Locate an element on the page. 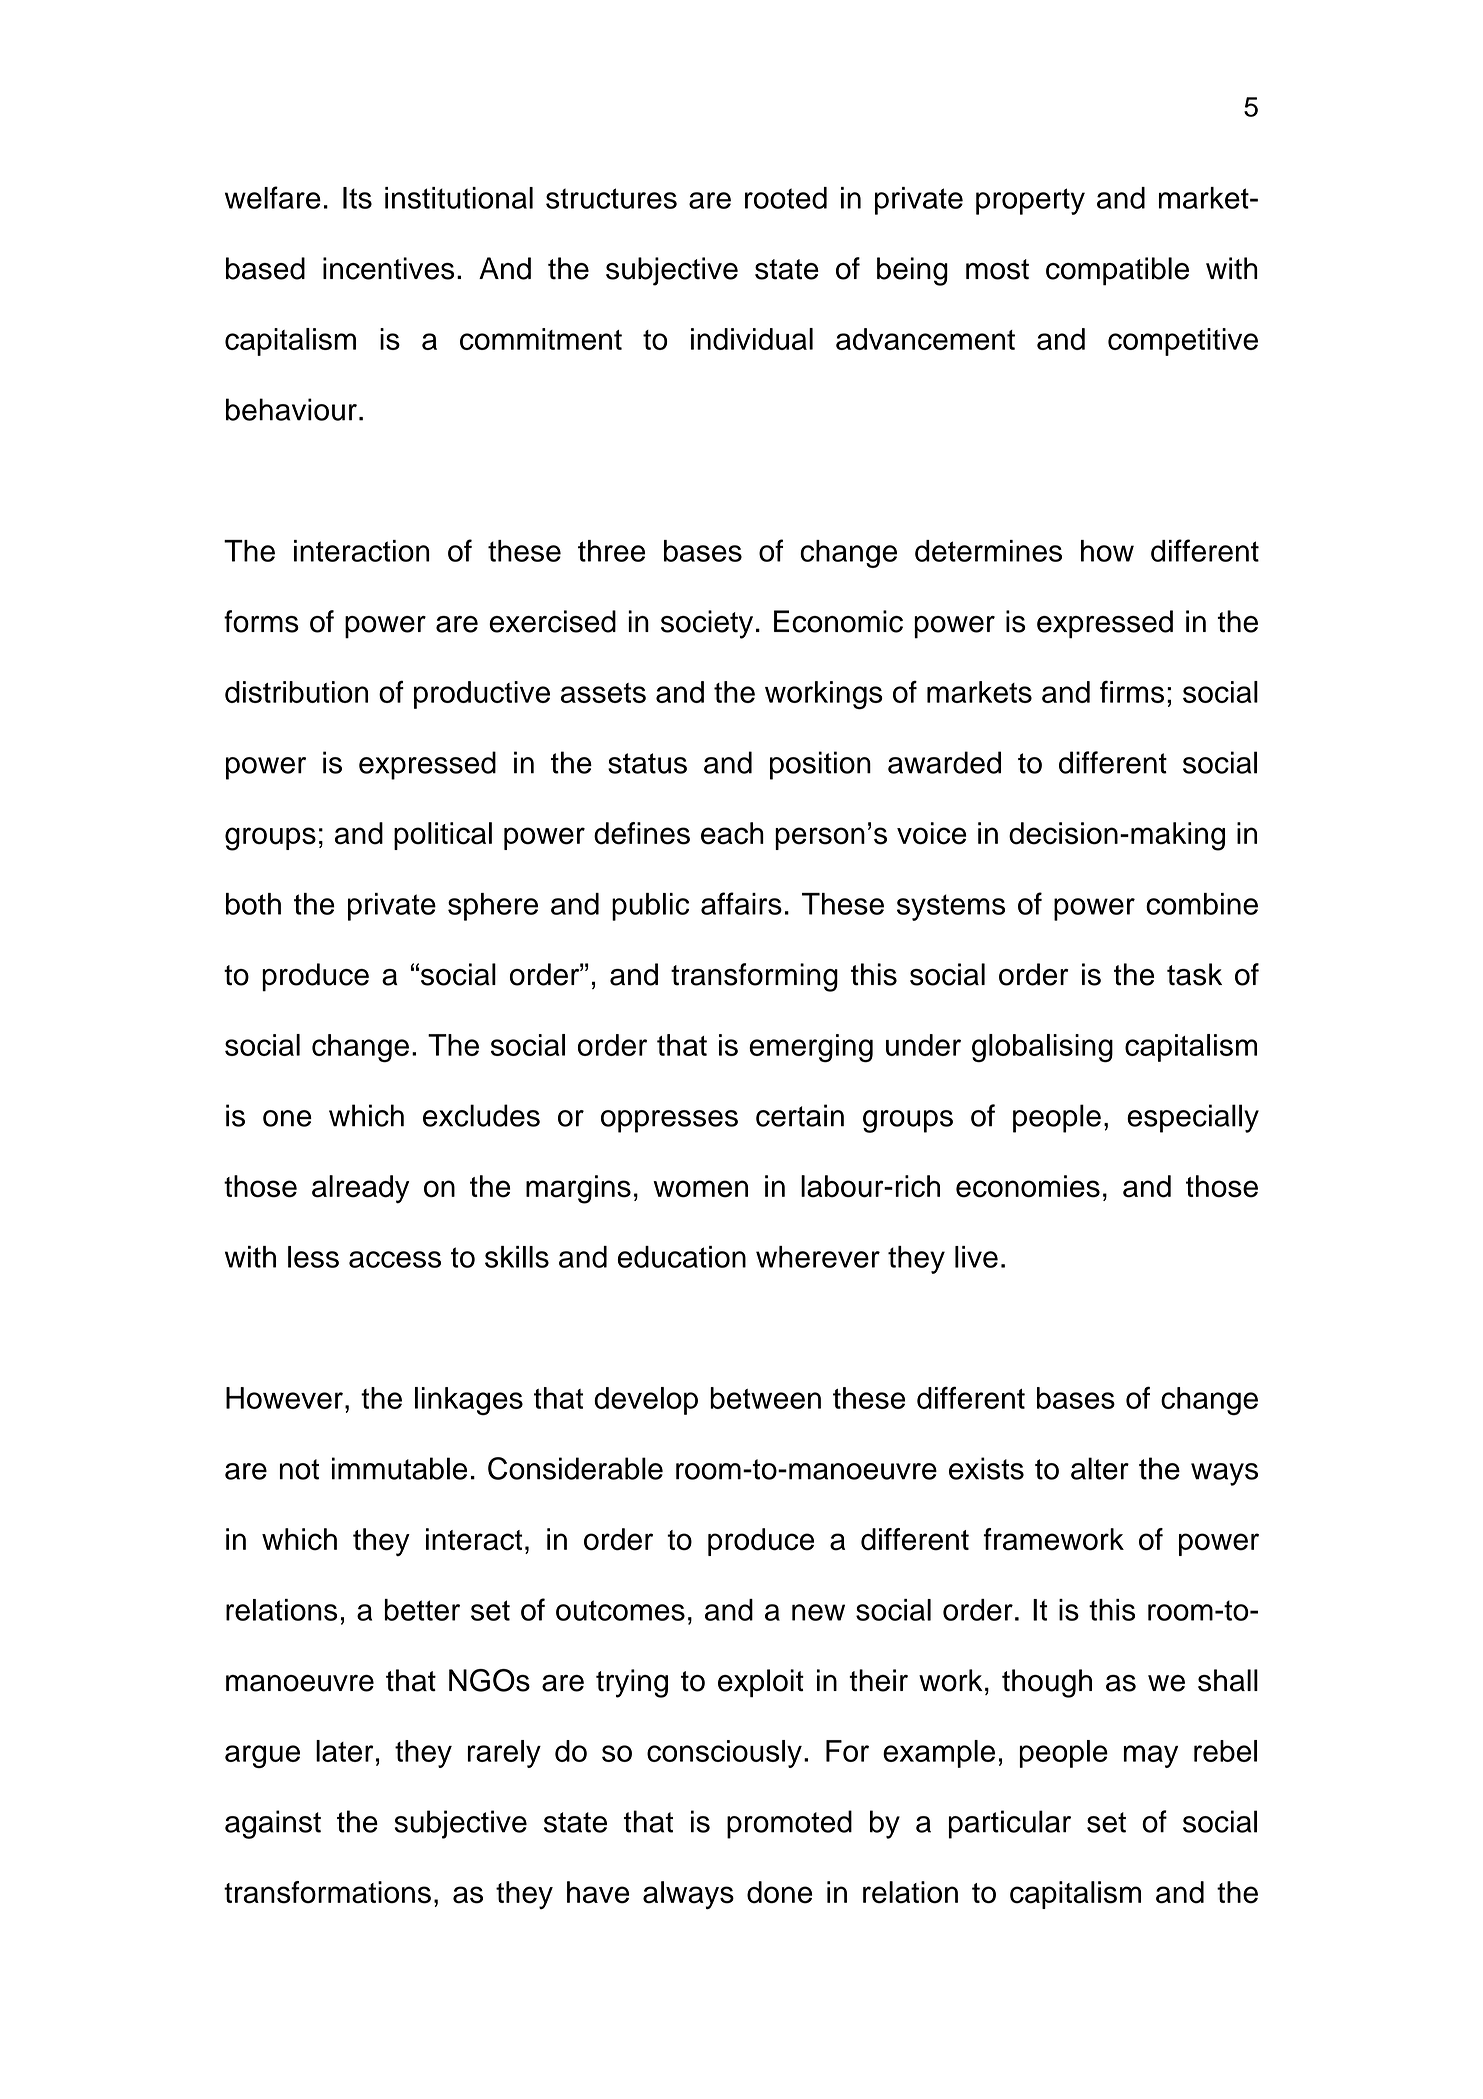 The height and width of the image is (2099, 1483). Its is located at coordinates (357, 198).
